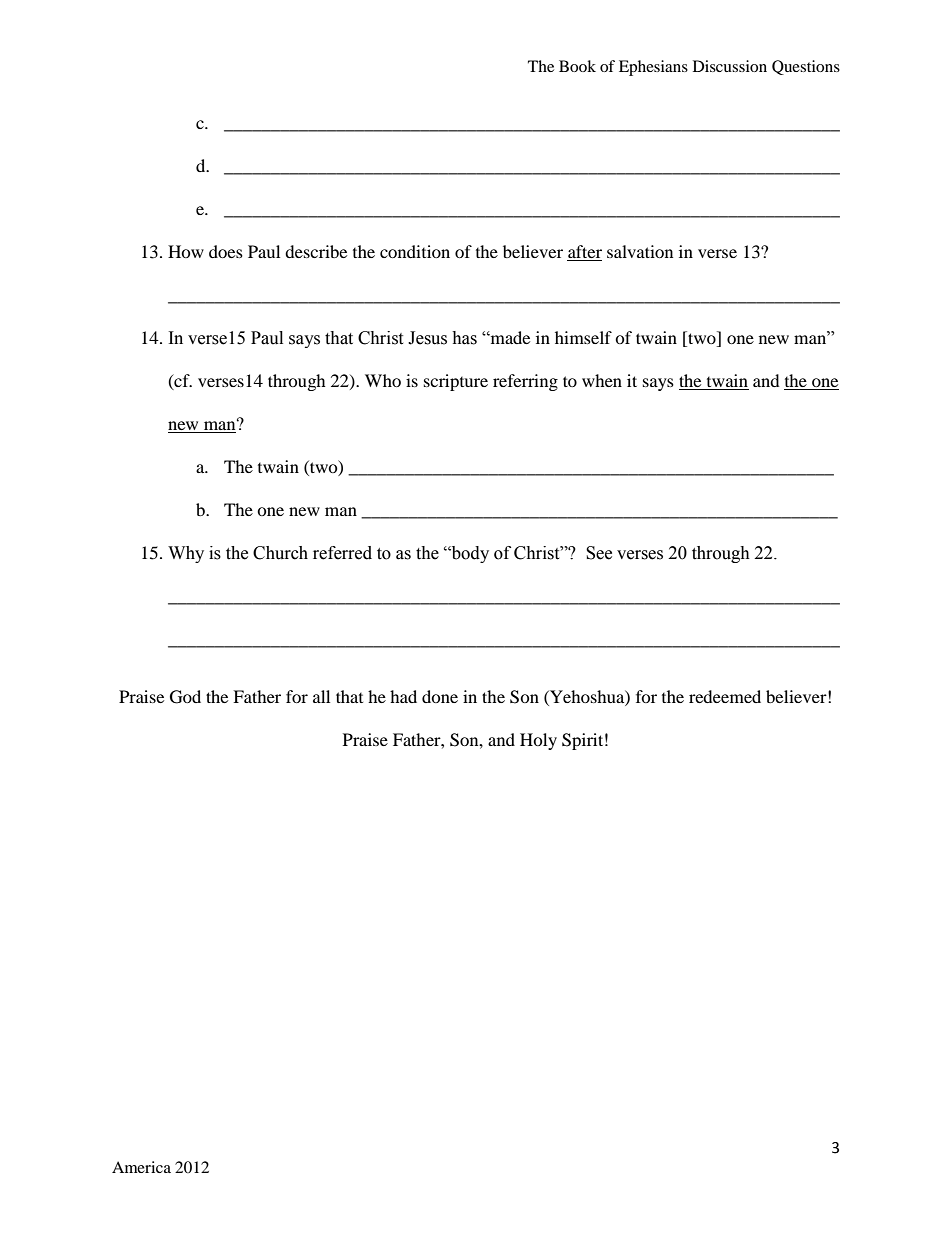  Describe the element at coordinates (725, 696) in the screenshot. I see `redeemed` at that location.
